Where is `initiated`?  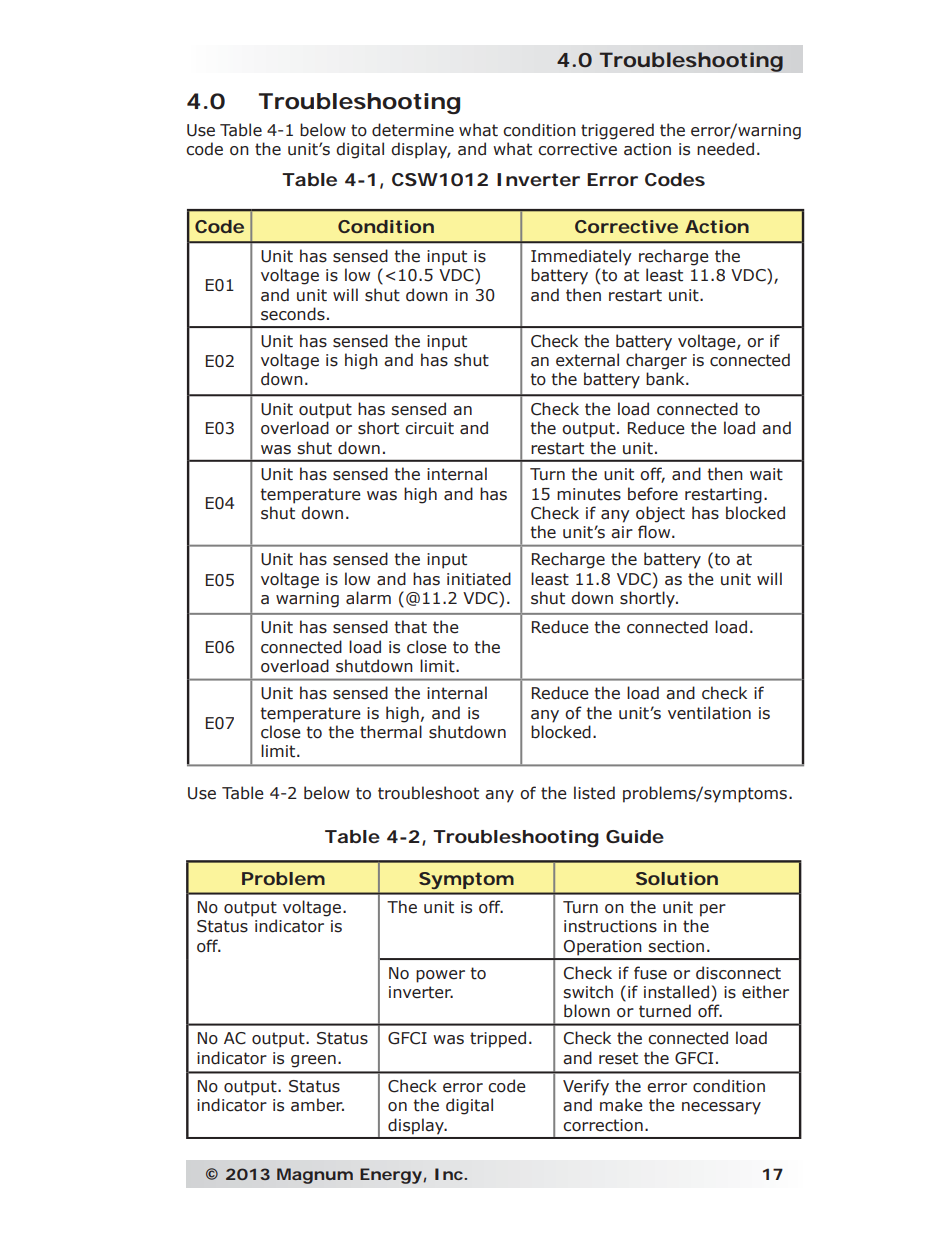 initiated is located at coordinates (479, 579).
